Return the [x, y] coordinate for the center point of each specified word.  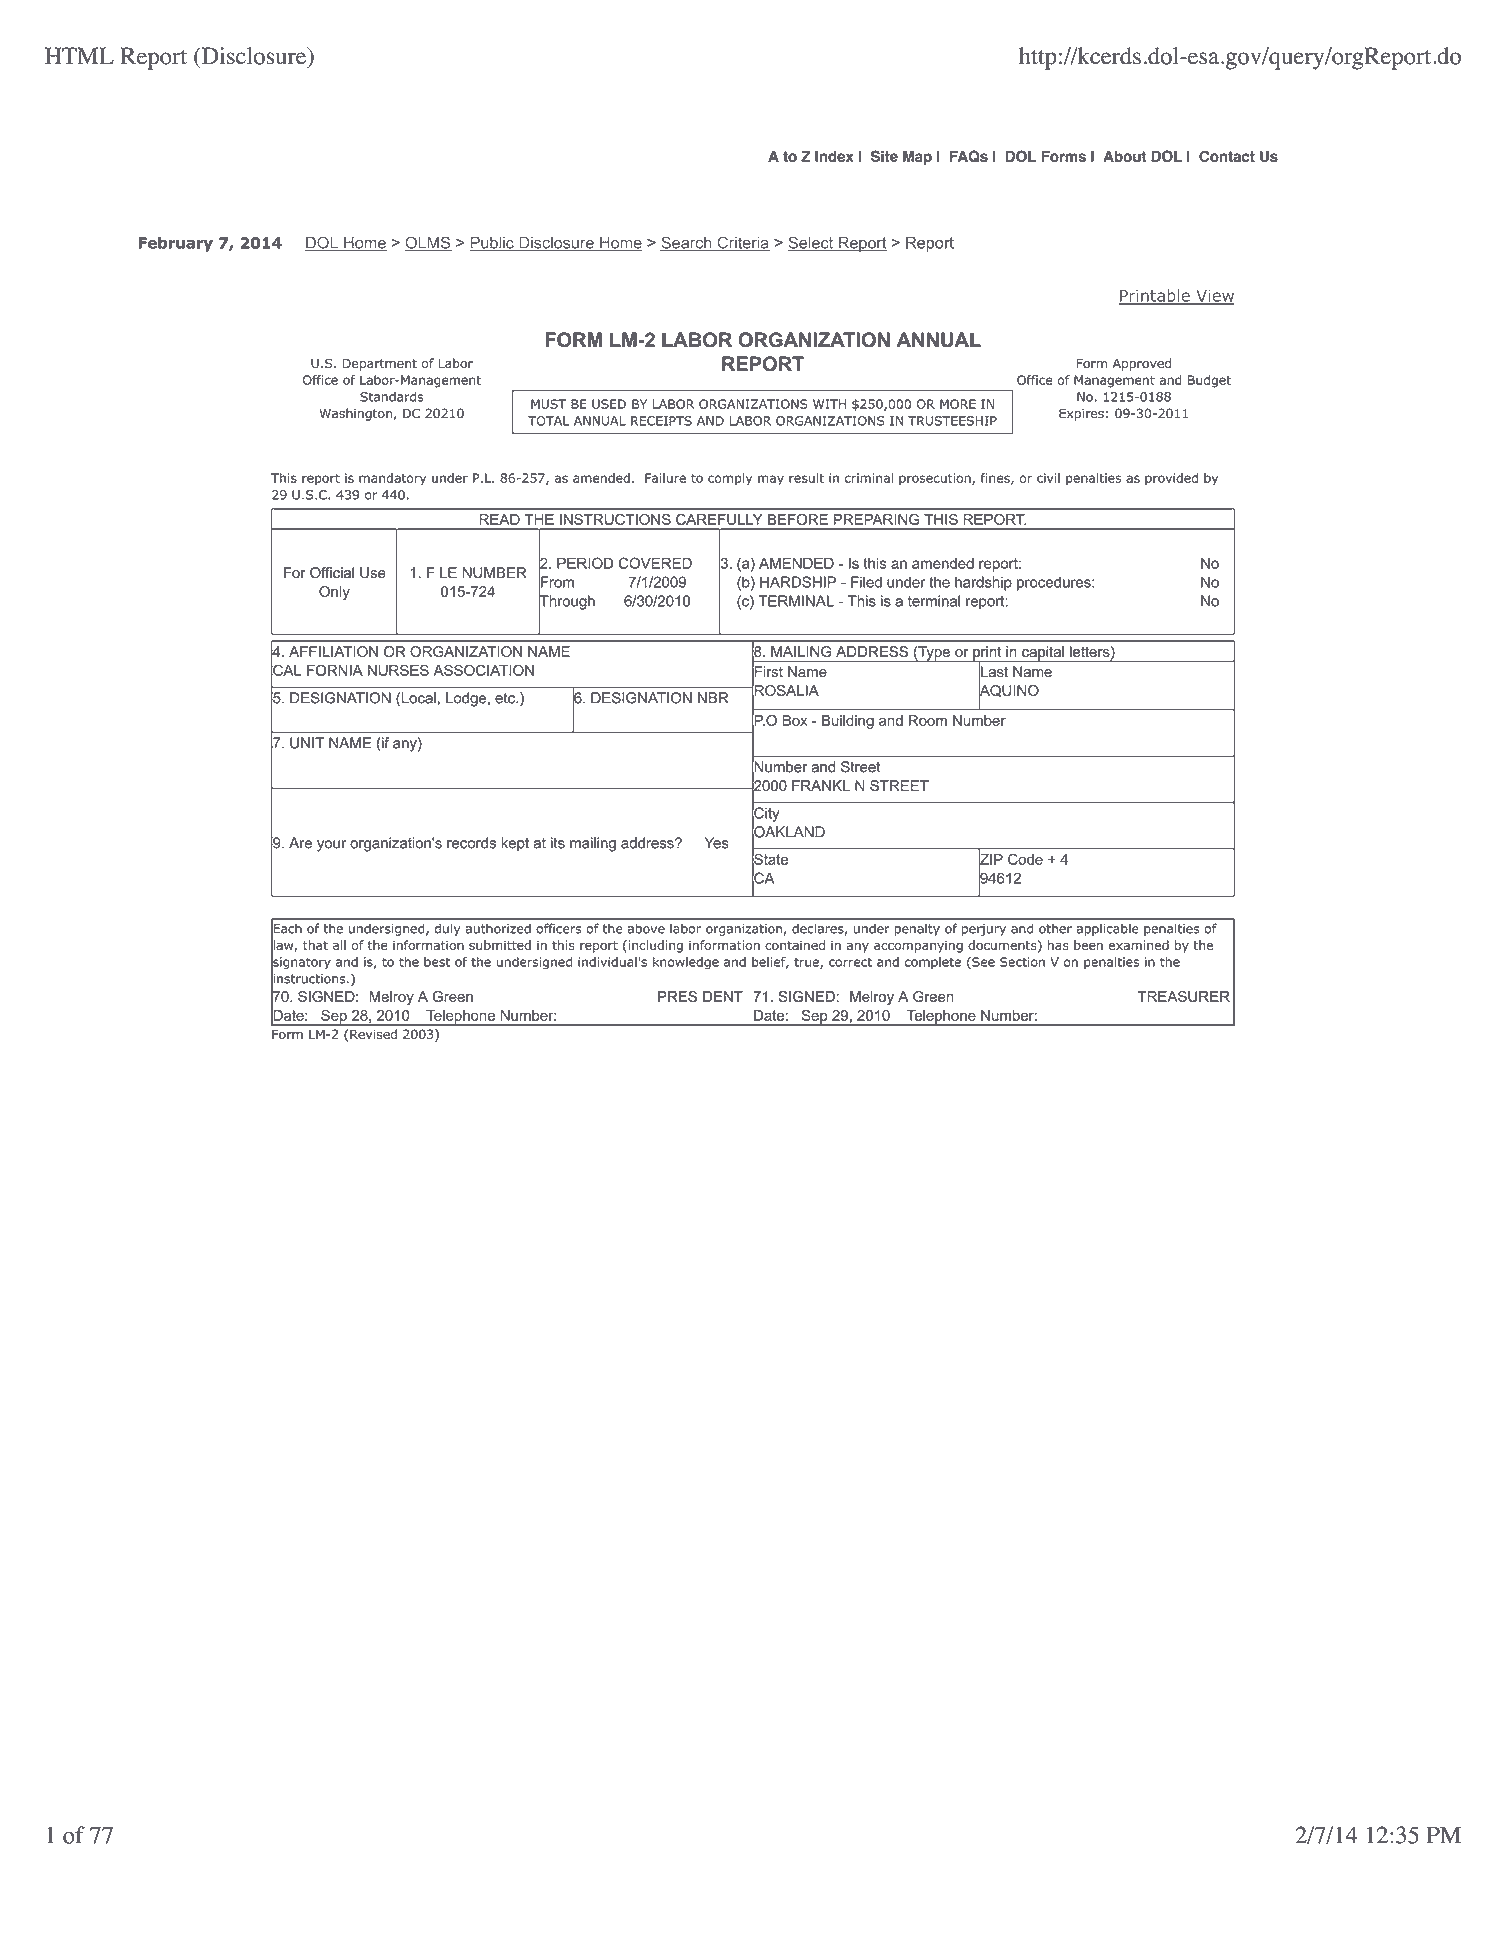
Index [834, 156]
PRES [677, 996]
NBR [713, 698]
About [1124, 156]
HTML [79, 55]
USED [609, 404]
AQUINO [1008, 690]
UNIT [307, 743]
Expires [1081, 414]
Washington [355, 414]
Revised [373, 1034]
